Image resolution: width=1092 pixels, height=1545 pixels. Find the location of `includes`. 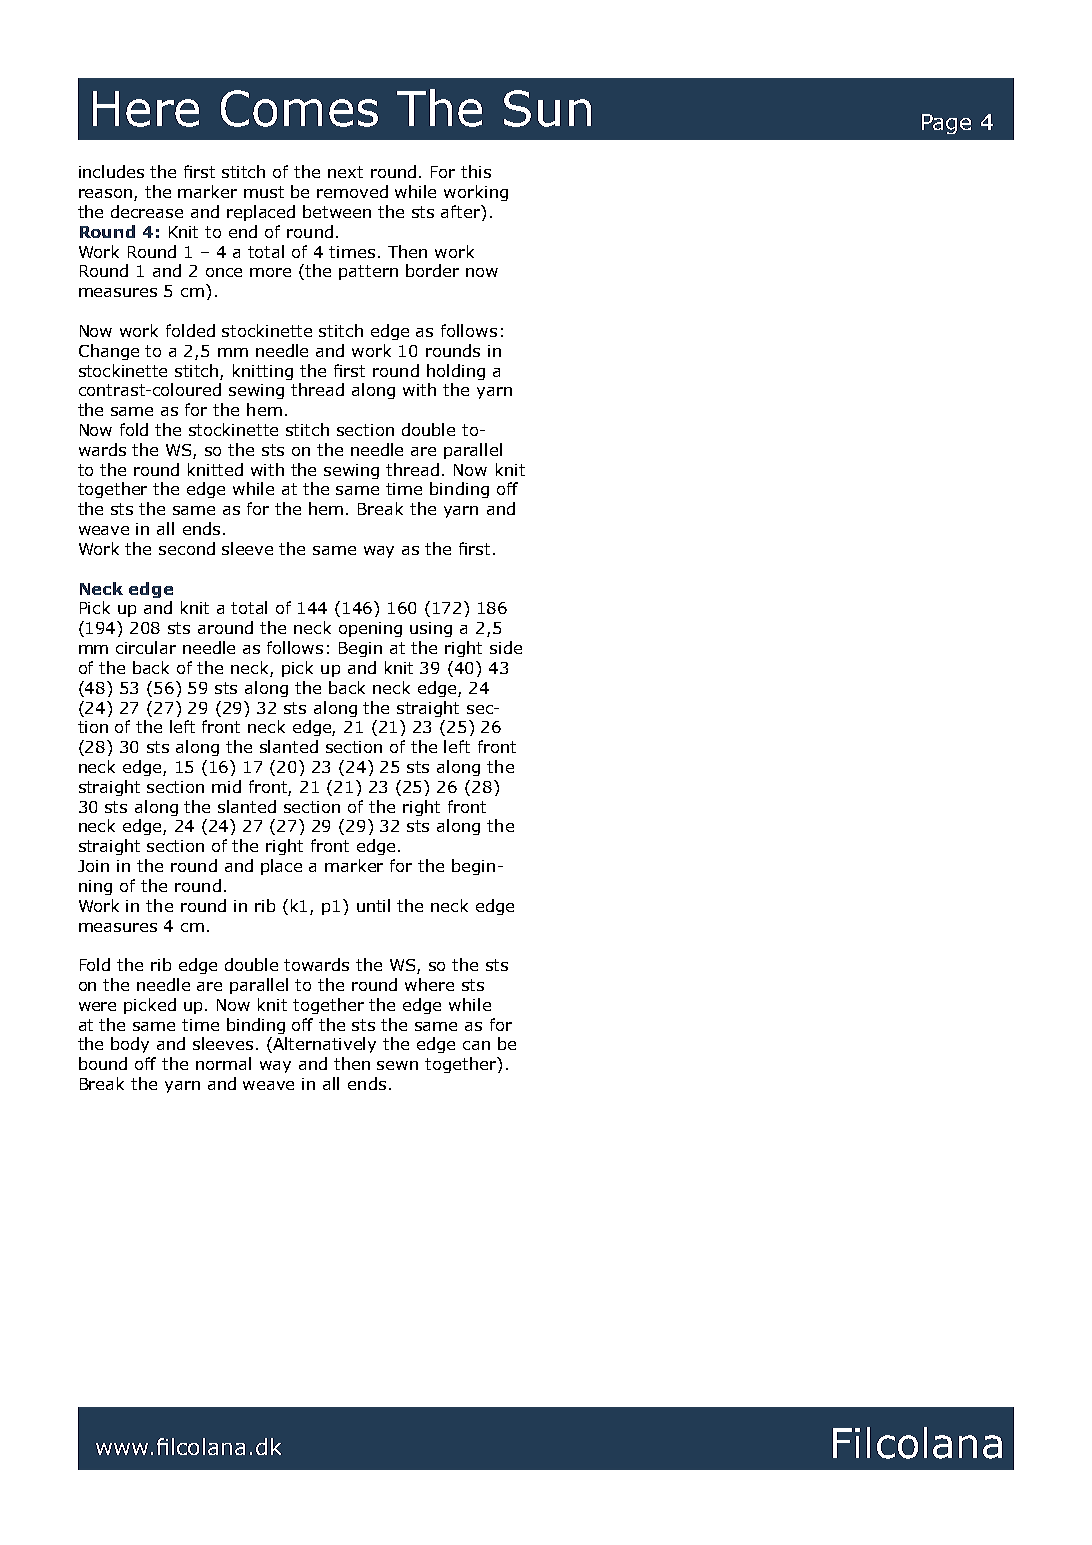

includes is located at coordinates (111, 171).
